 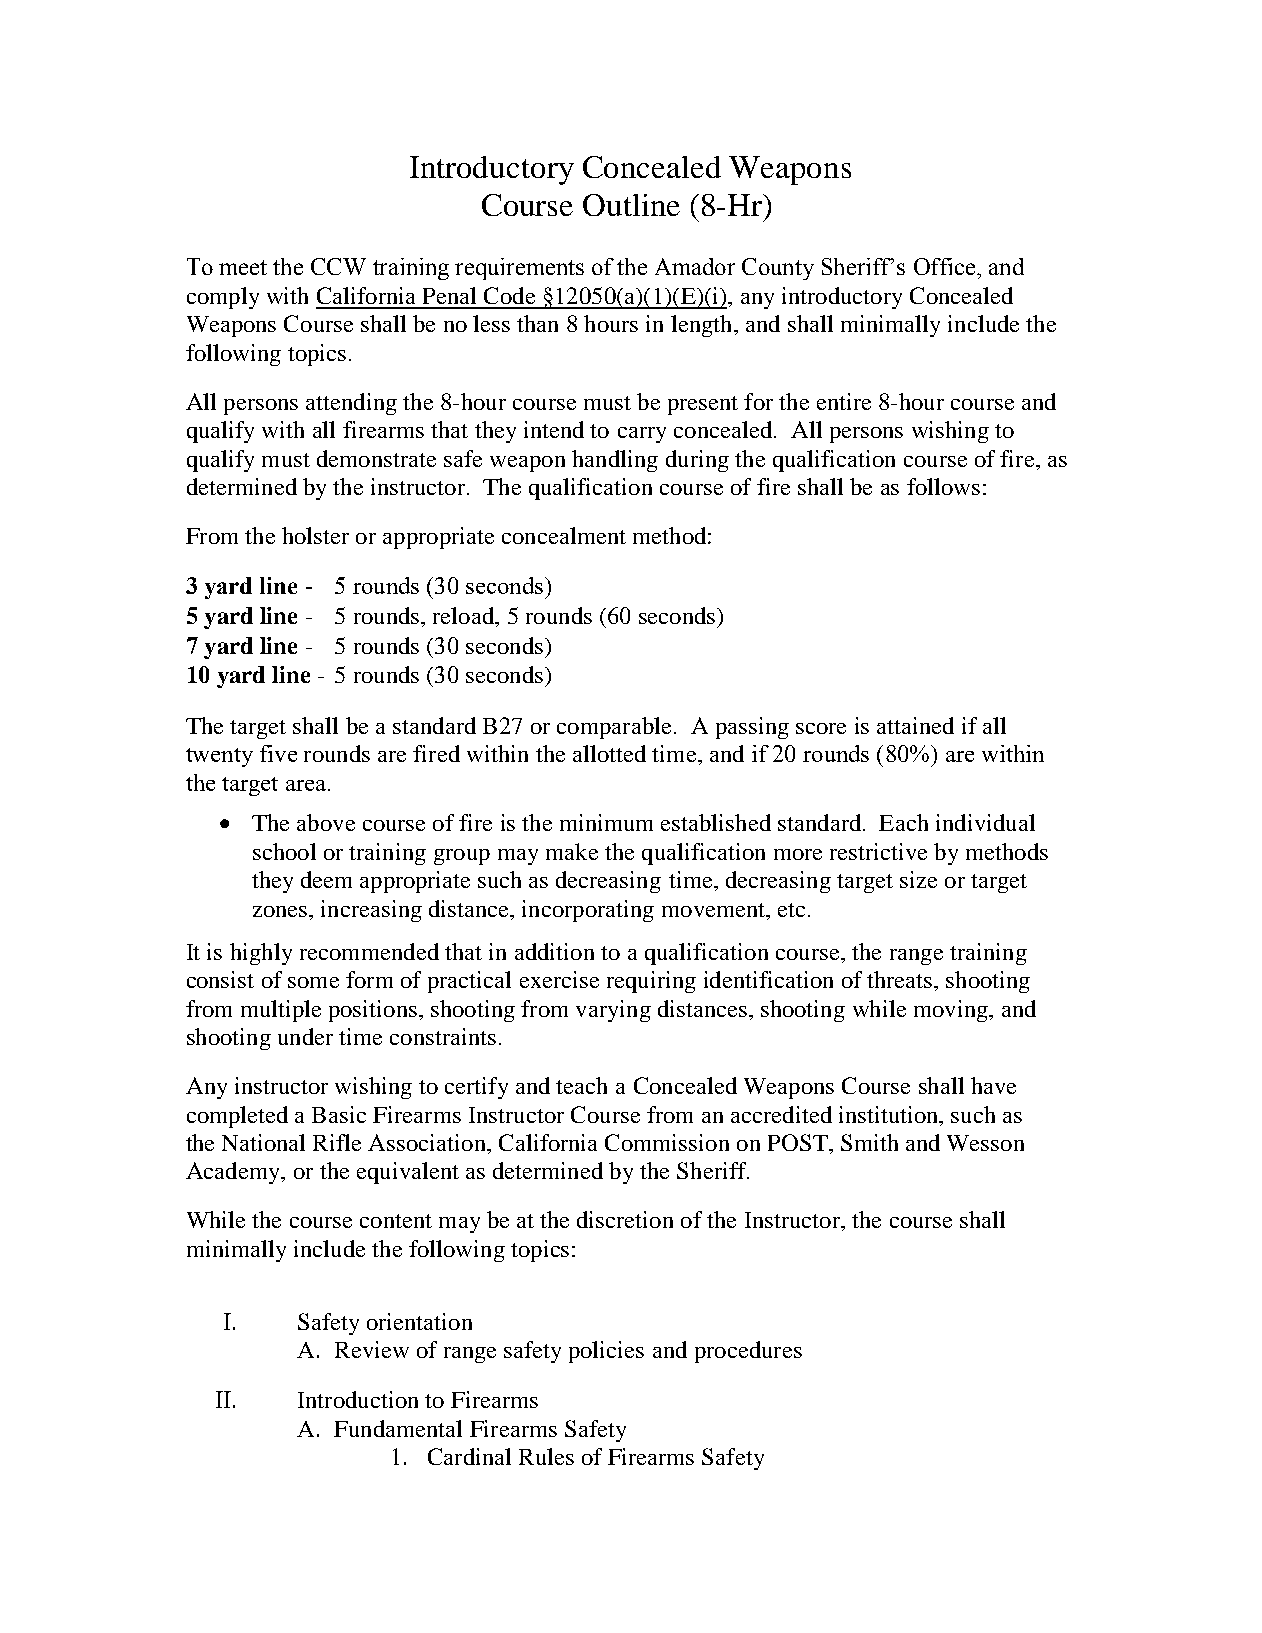 I want to click on make, so click(x=572, y=851).
